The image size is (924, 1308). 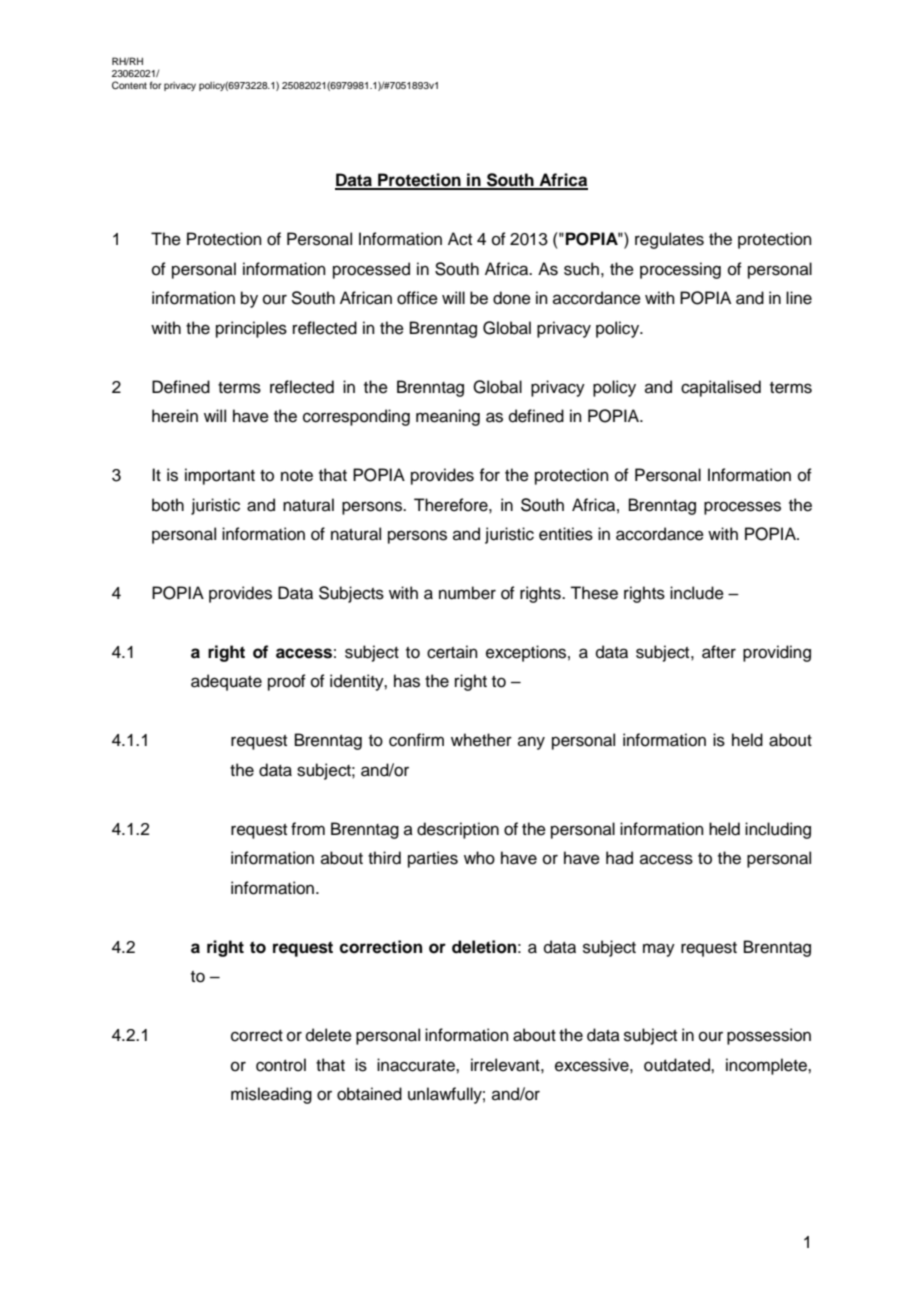 I want to click on principles, so click(x=251, y=329).
